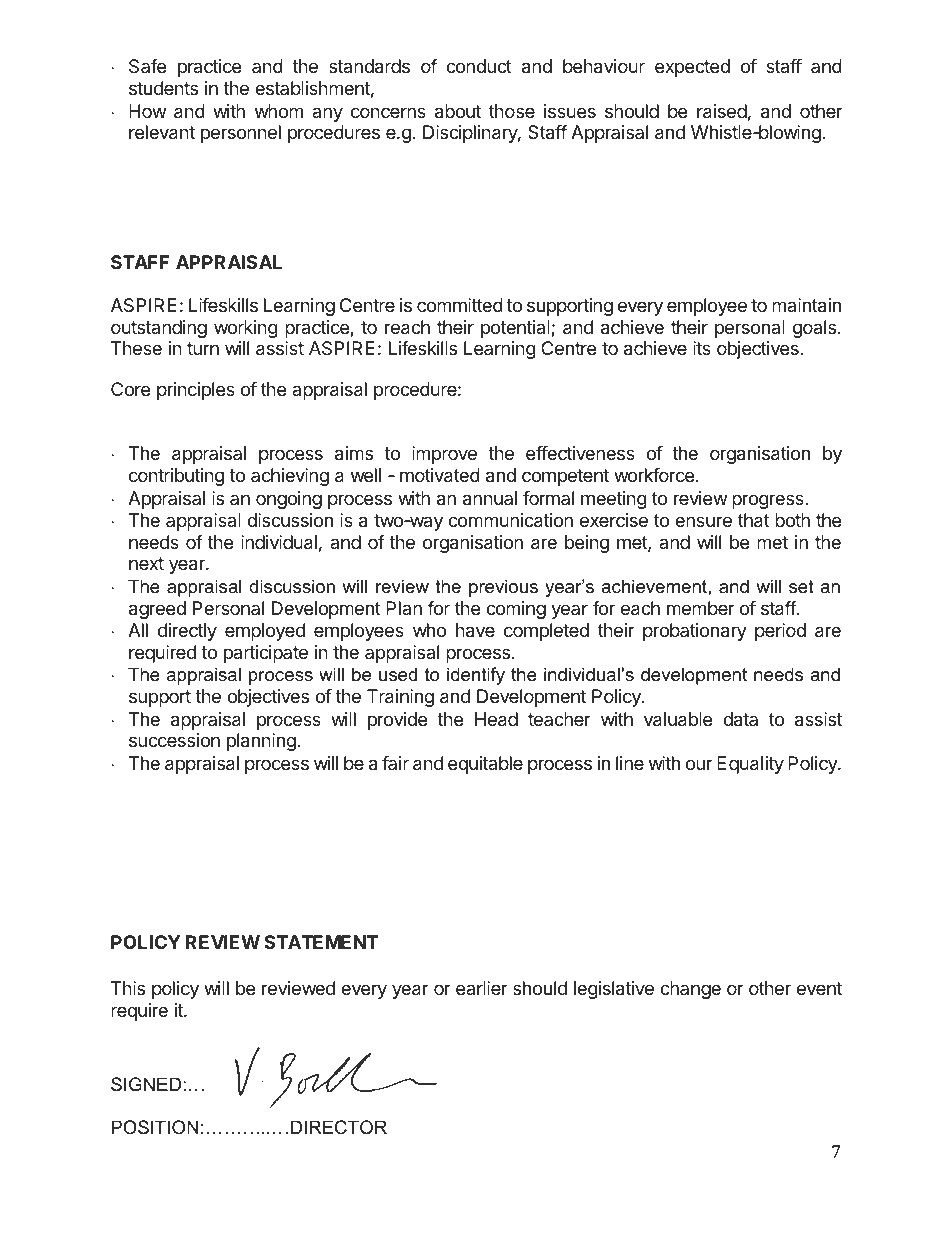  I want to click on earlier, so click(482, 988).
